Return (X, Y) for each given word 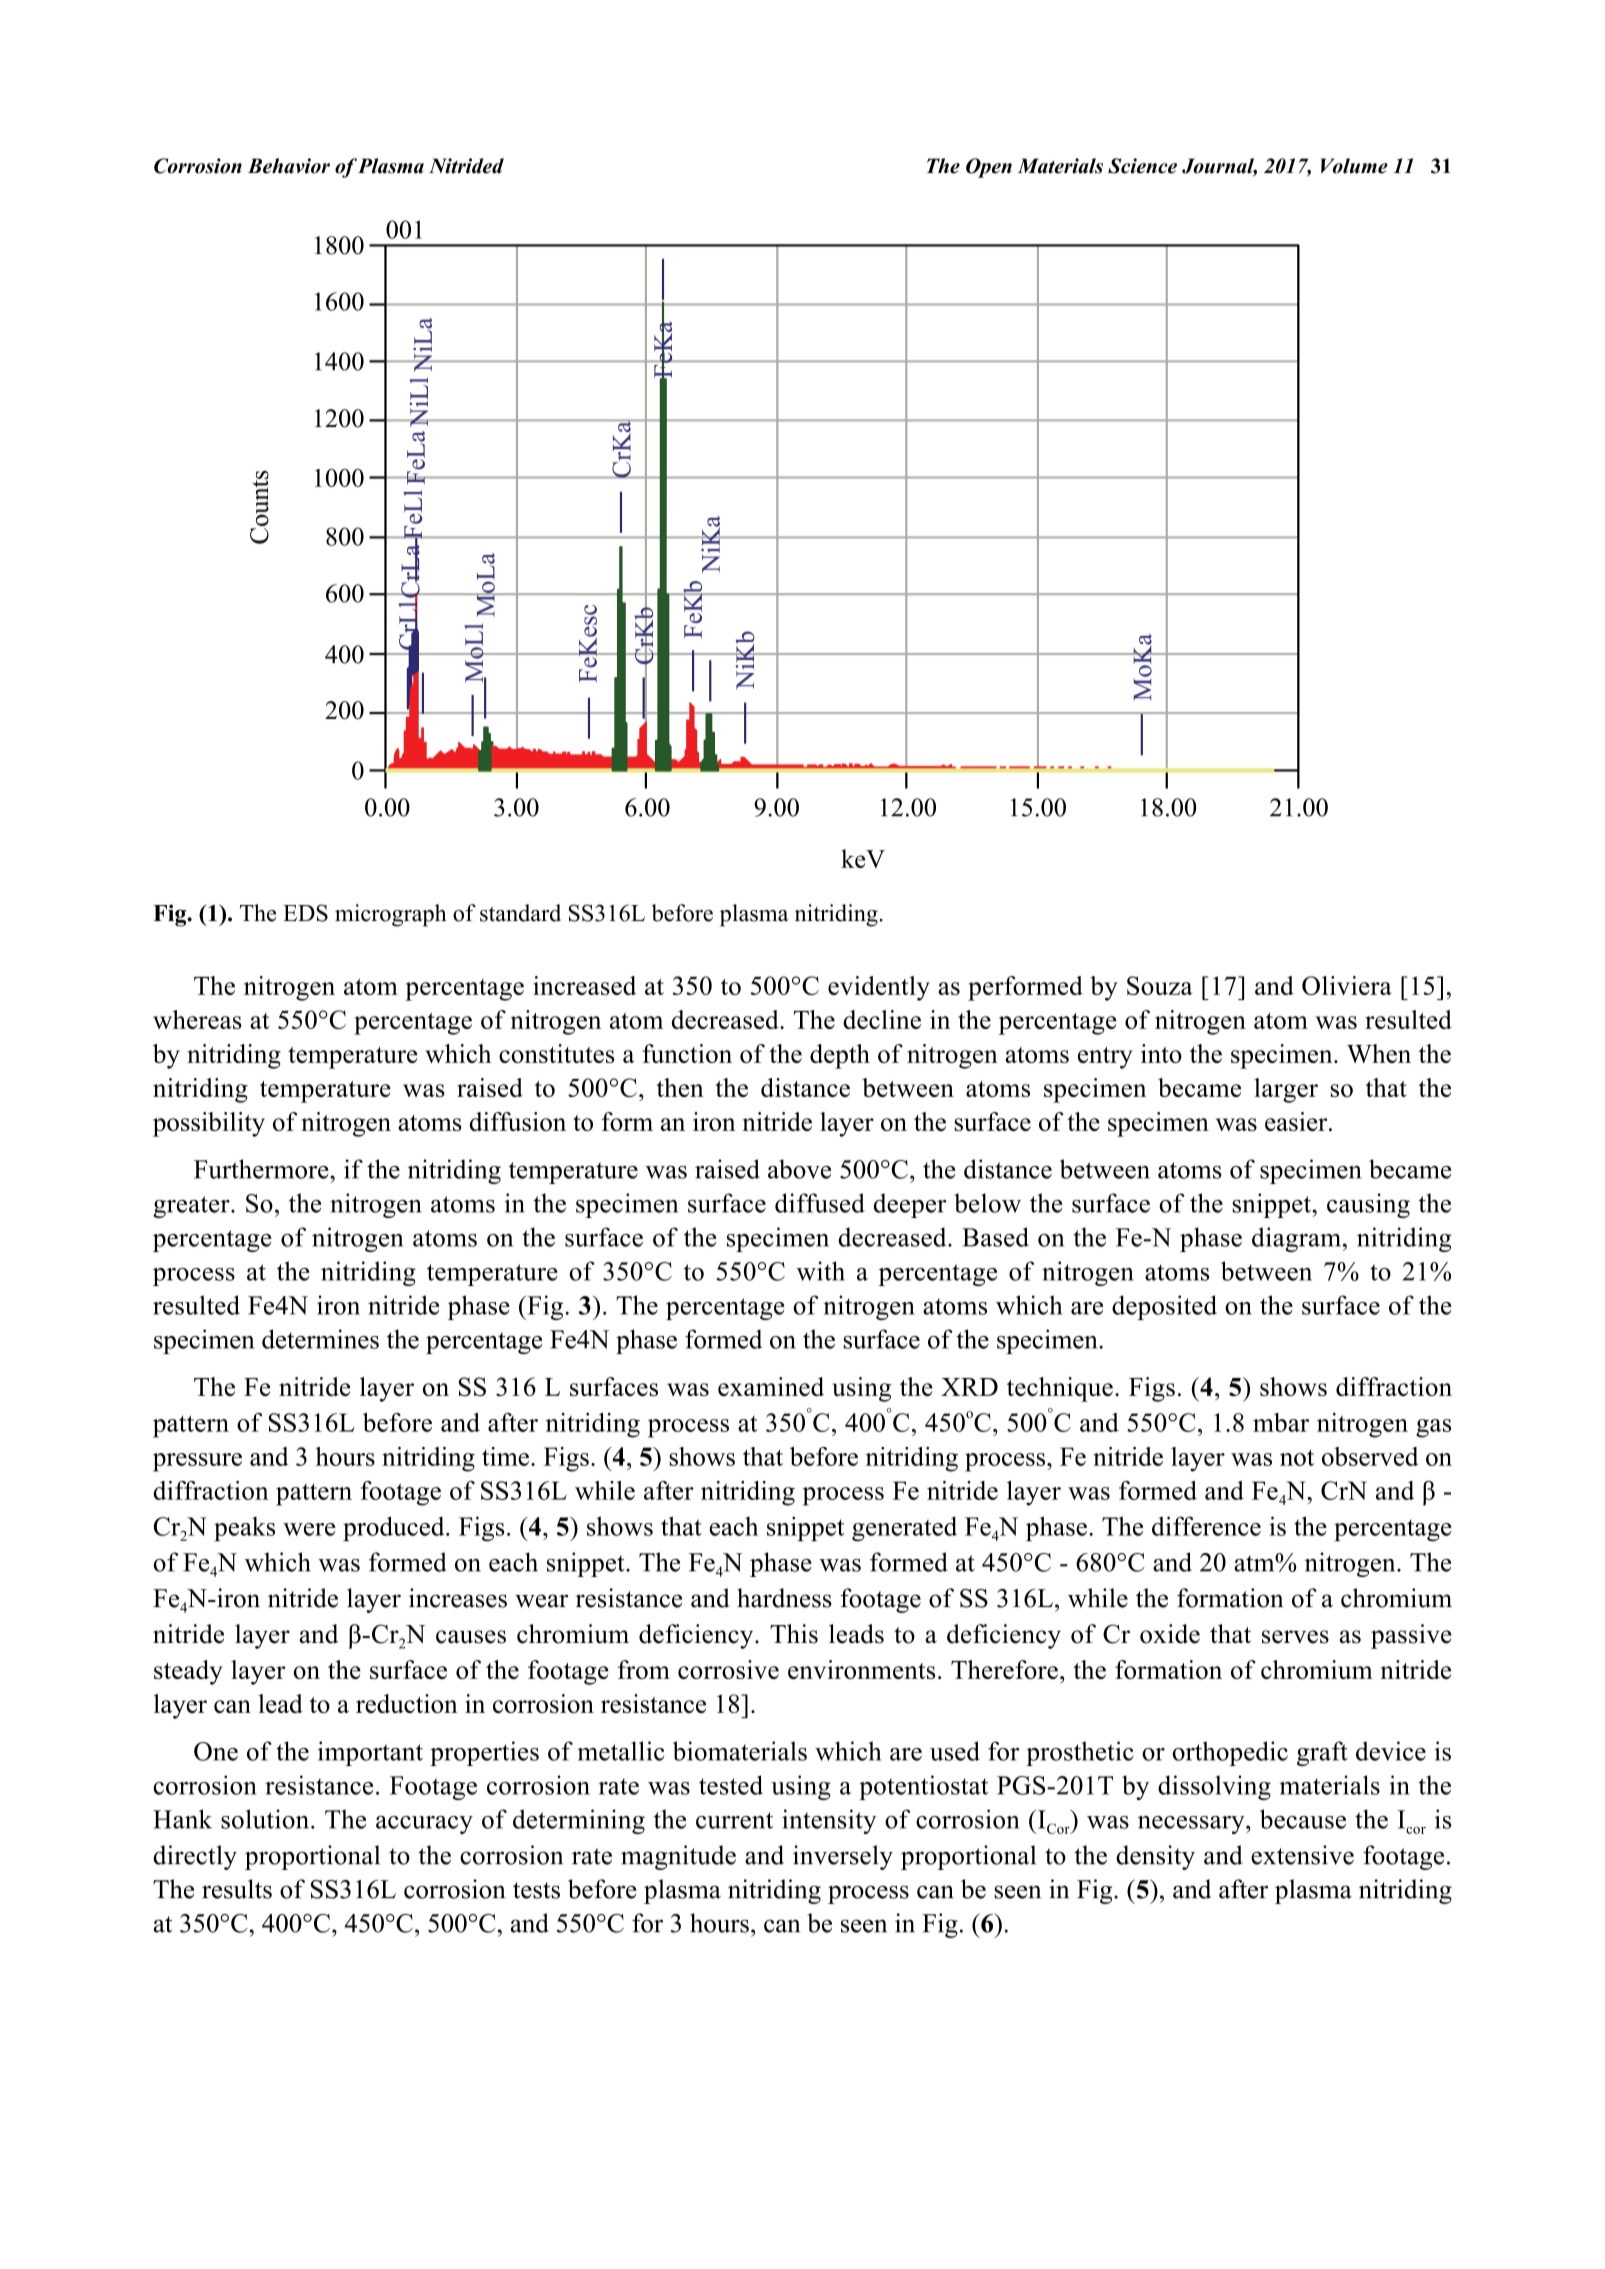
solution (265, 1819)
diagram (1296, 1239)
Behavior (289, 166)
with (820, 1271)
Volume (1354, 166)
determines (320, 1339)
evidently (879, 988)
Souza (1160, 985)
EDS (305, 913)
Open (989, 168)
